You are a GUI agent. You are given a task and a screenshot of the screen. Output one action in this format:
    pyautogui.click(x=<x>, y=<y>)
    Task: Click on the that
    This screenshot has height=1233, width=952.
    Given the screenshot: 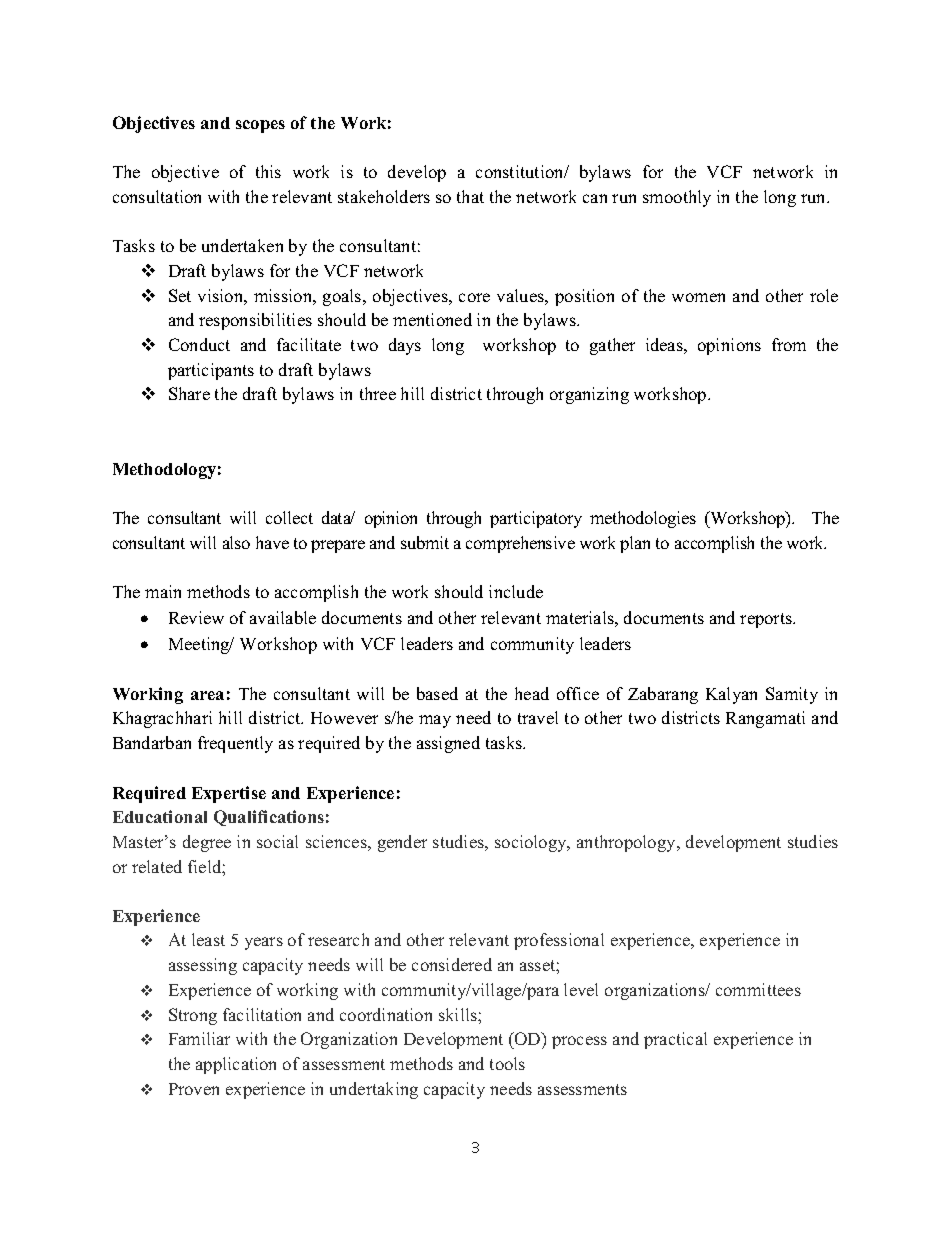 What is the action you would take?
    pyautogui.click(x=470, y=196)
